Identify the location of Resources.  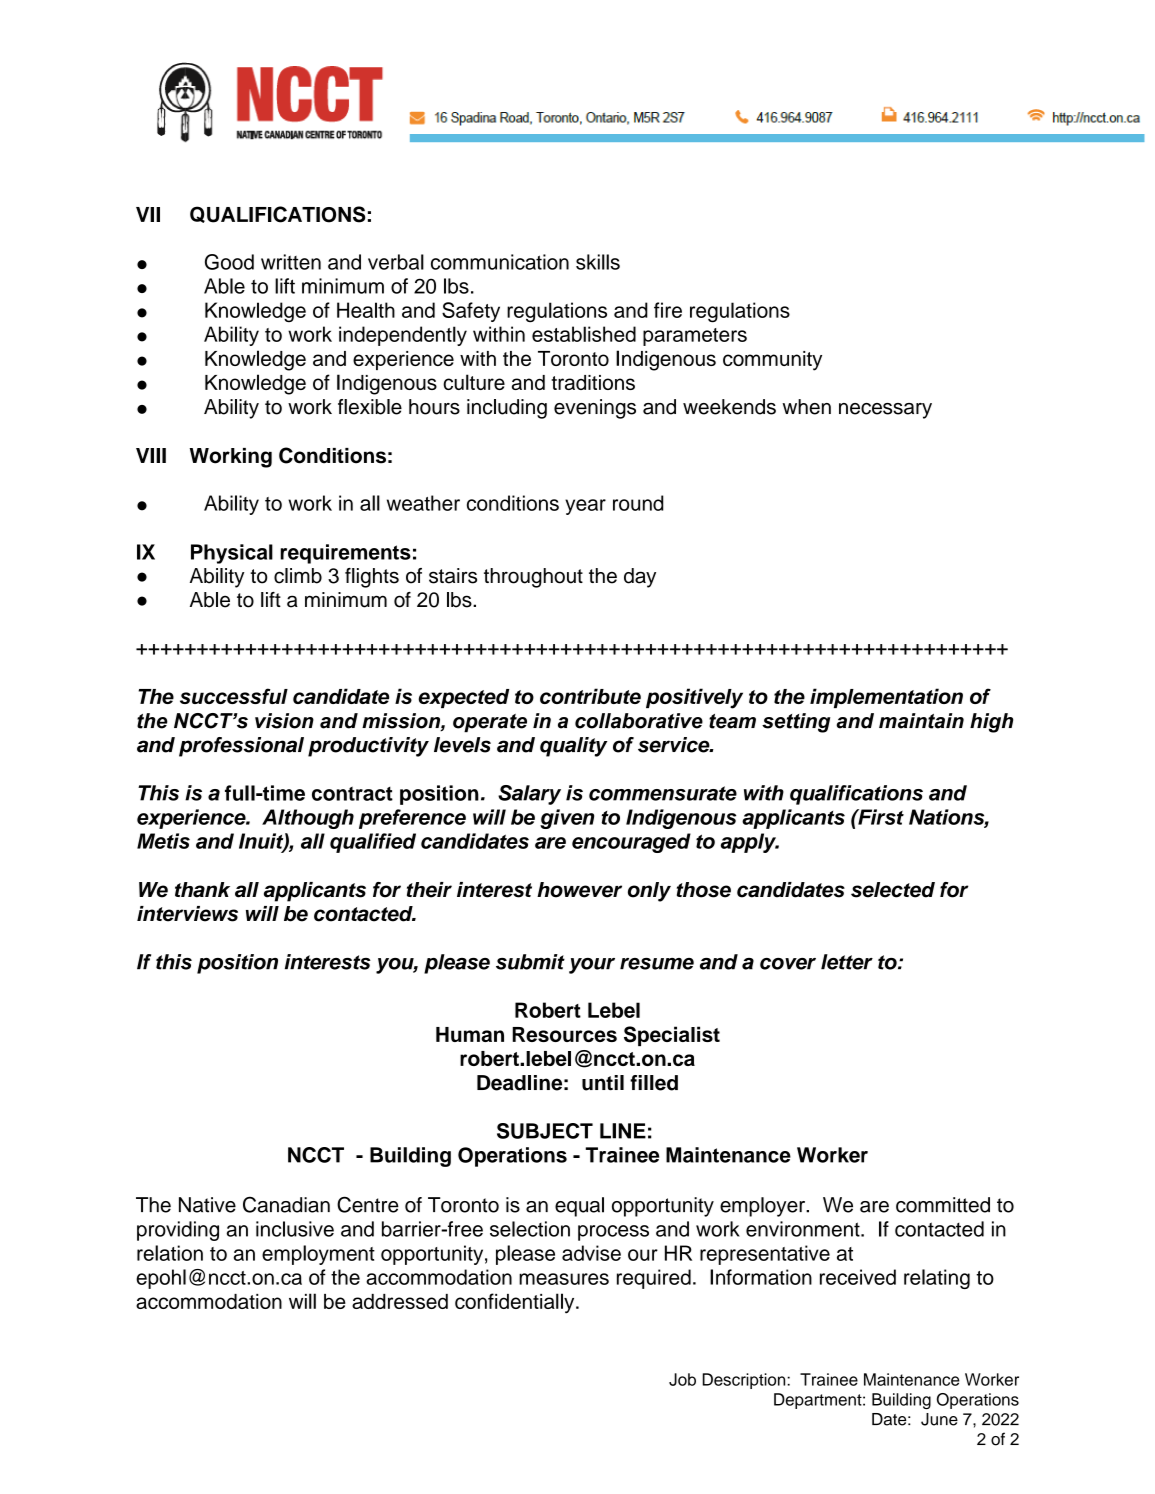
(564, 1034).
